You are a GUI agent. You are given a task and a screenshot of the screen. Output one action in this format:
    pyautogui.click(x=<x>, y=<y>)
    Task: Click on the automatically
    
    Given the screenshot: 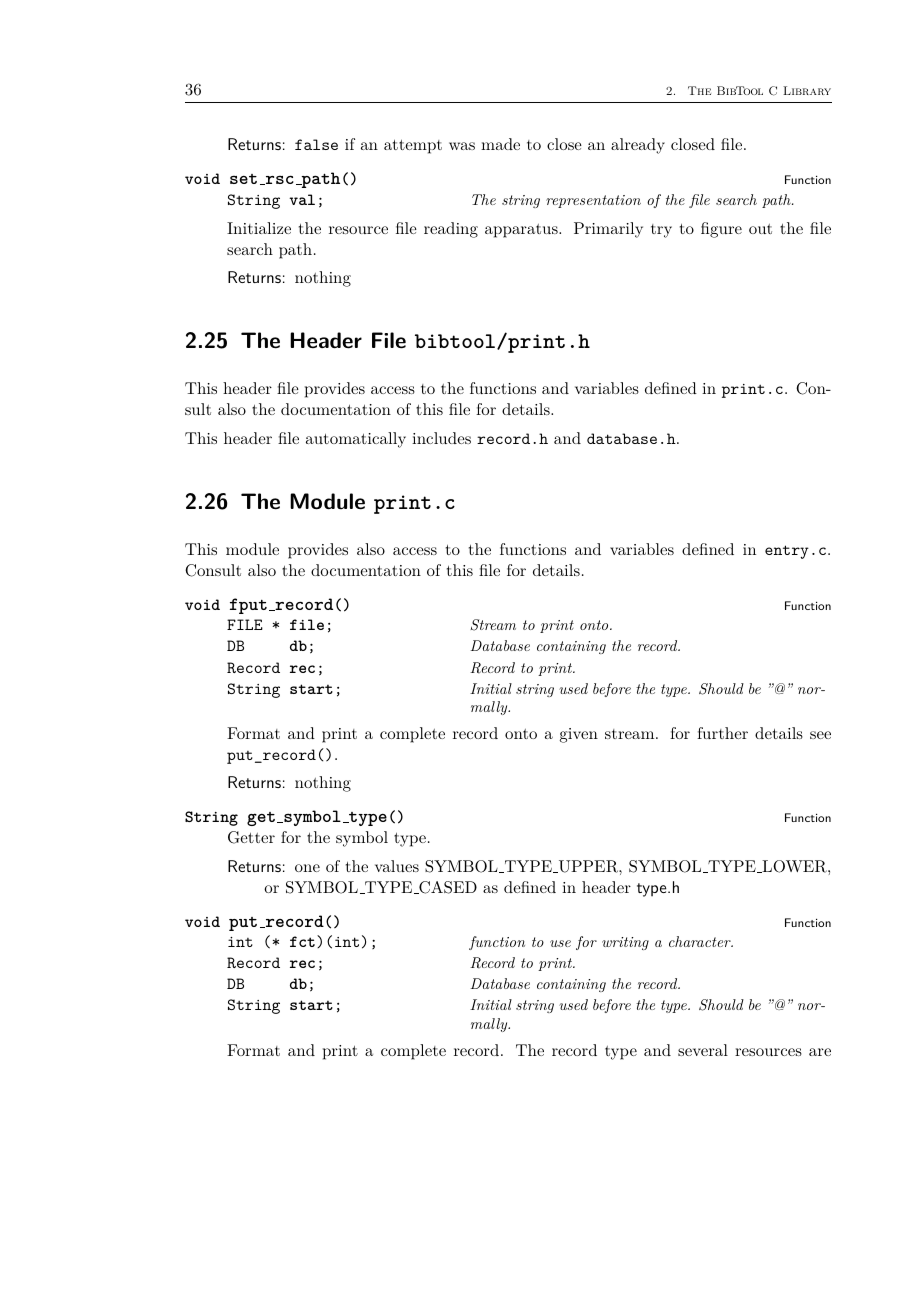 What is the action you would take?
    pyautogui.click(x=356, y=440)
